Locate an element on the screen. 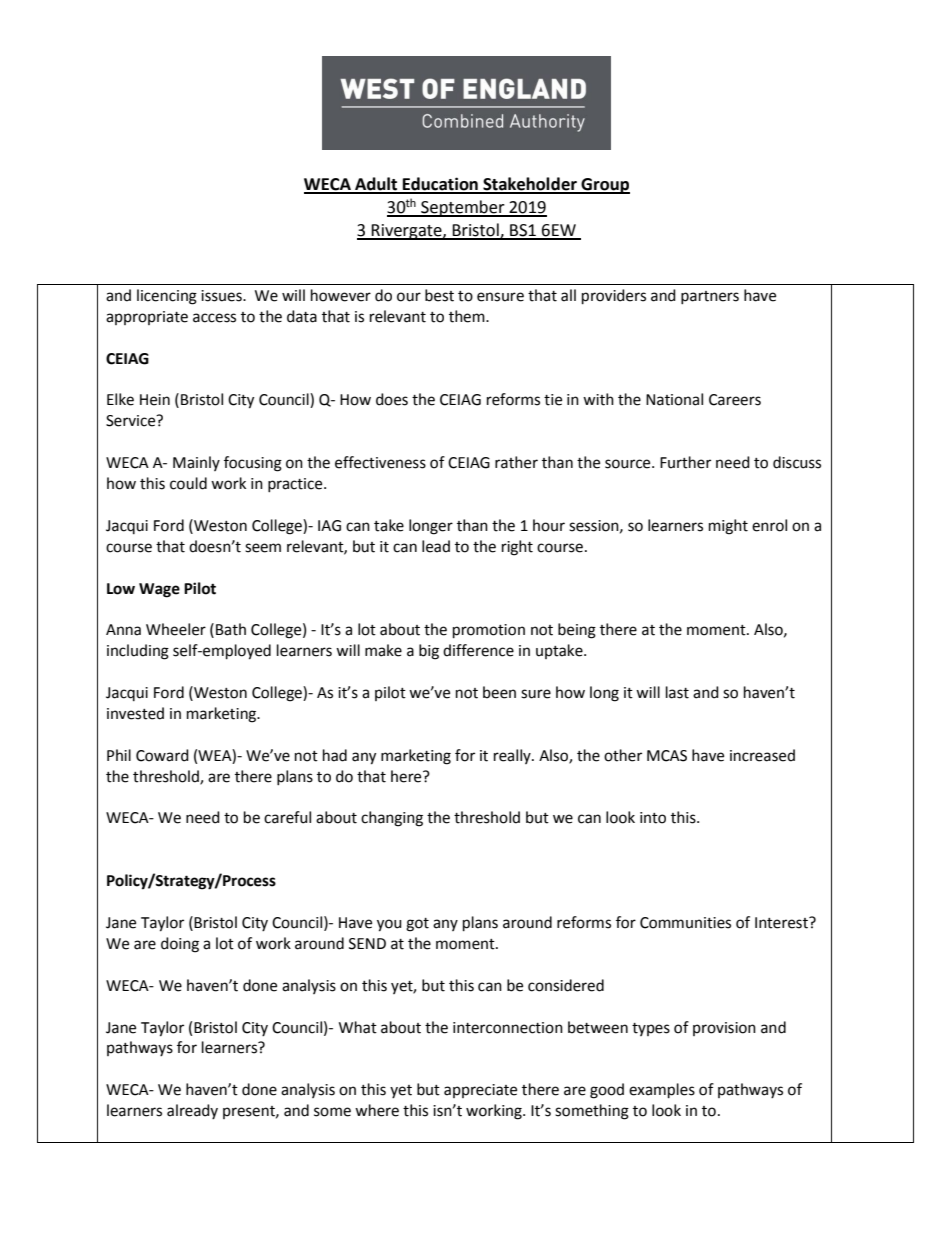  examples is located at coordinates (662, 1091).
